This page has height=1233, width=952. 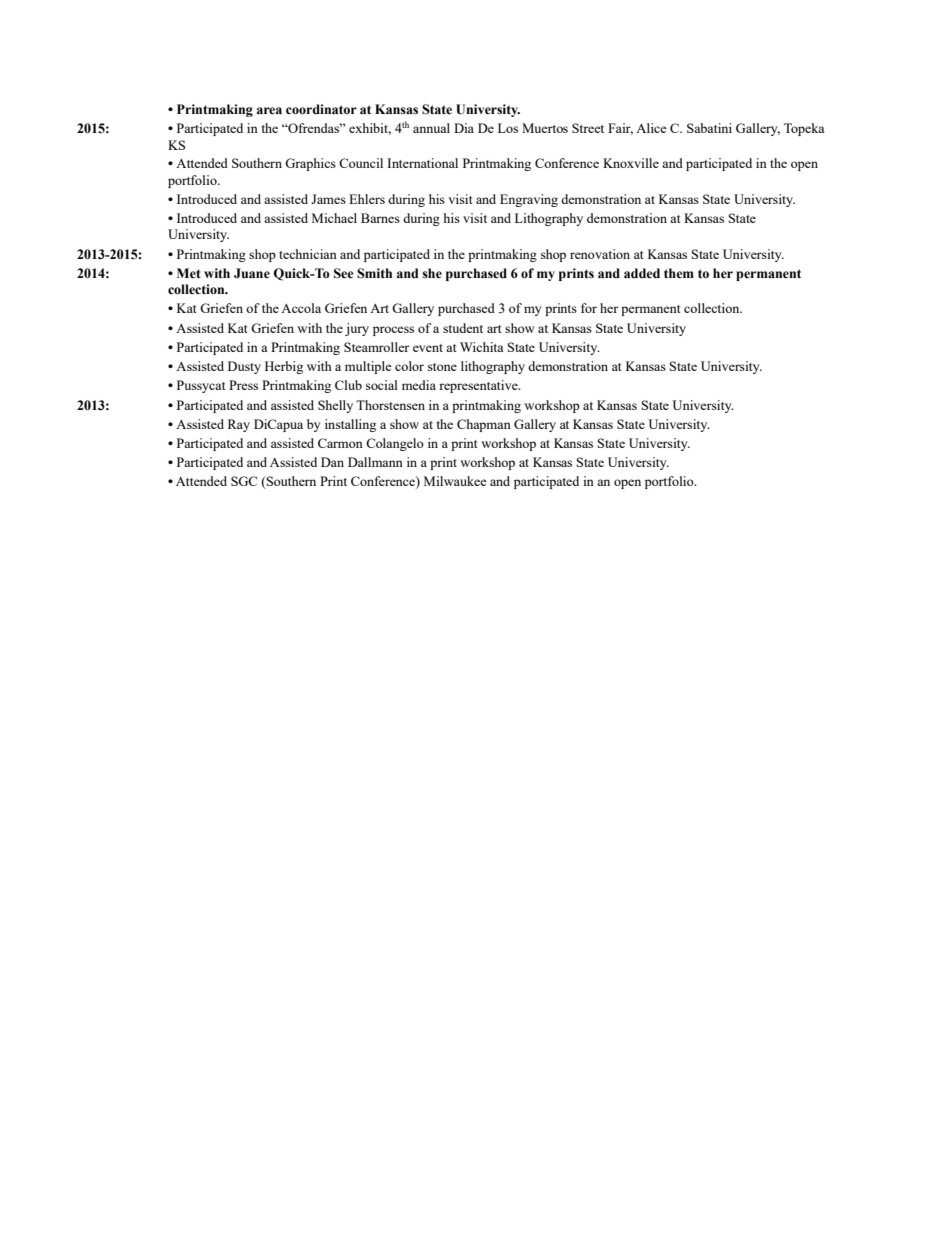 I want to click on them, so click(x=679, y=273).
